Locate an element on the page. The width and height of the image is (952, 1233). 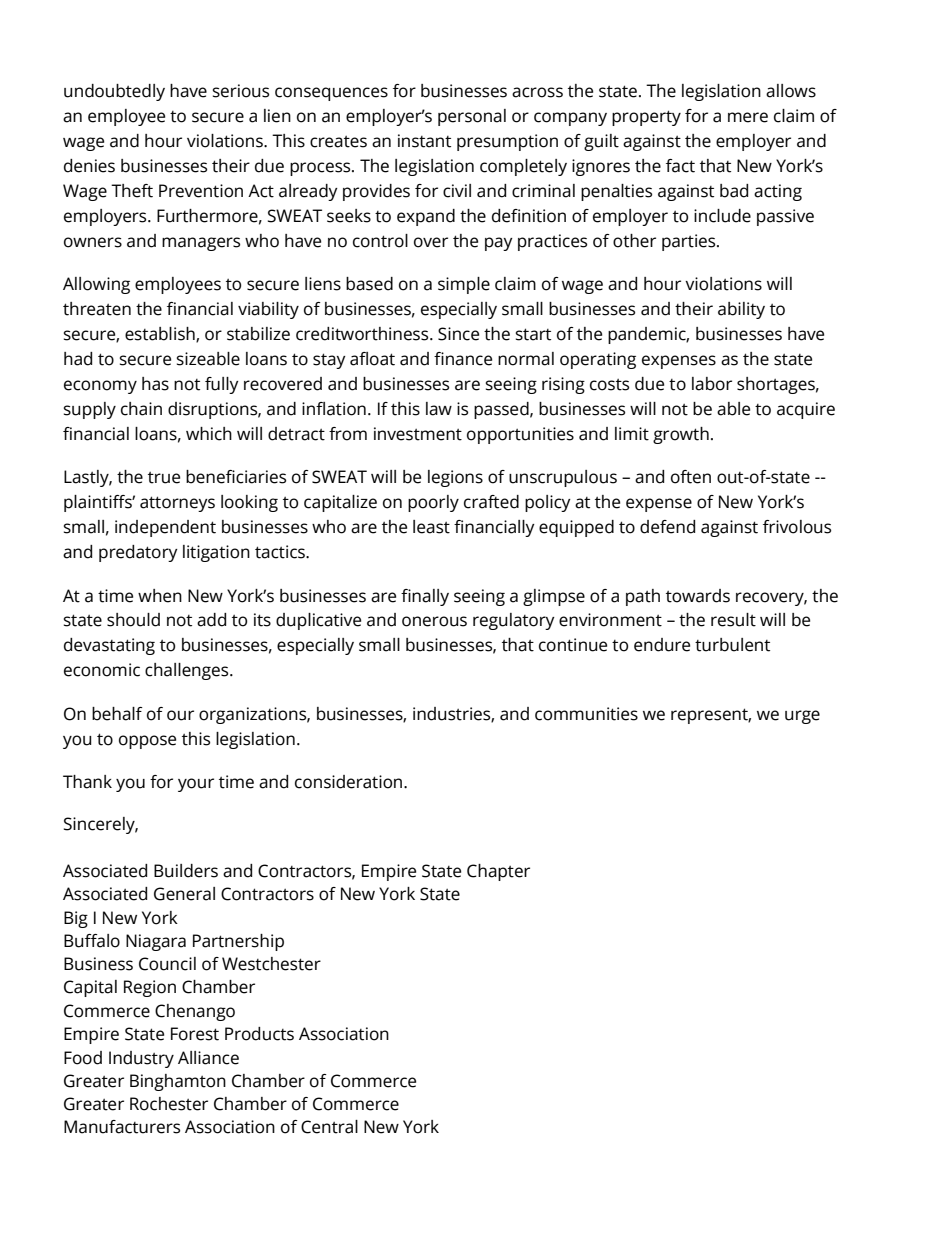
urge is located at coordinates (802, 717).
